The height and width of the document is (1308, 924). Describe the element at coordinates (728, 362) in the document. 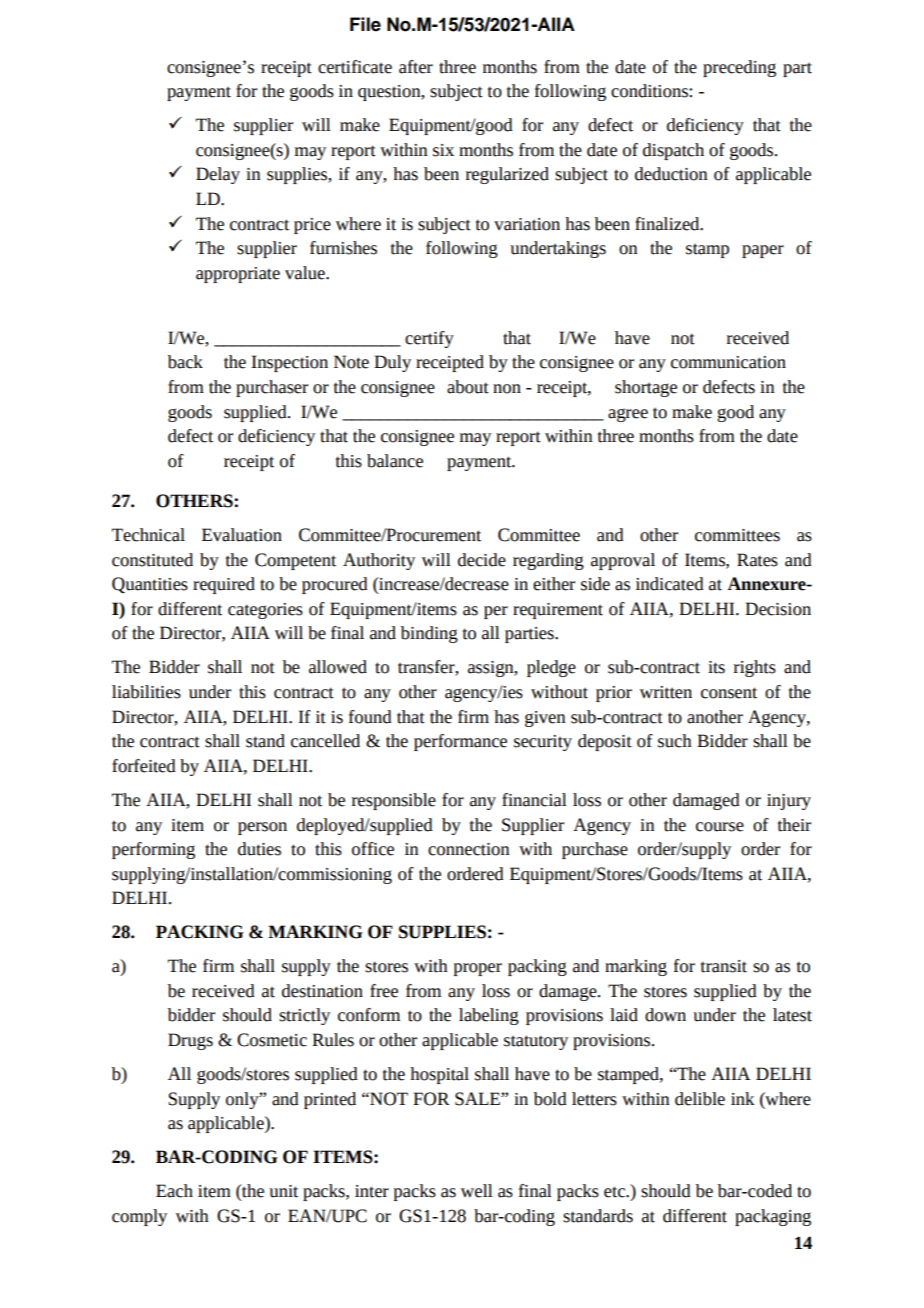

I see `communication` at that location.
